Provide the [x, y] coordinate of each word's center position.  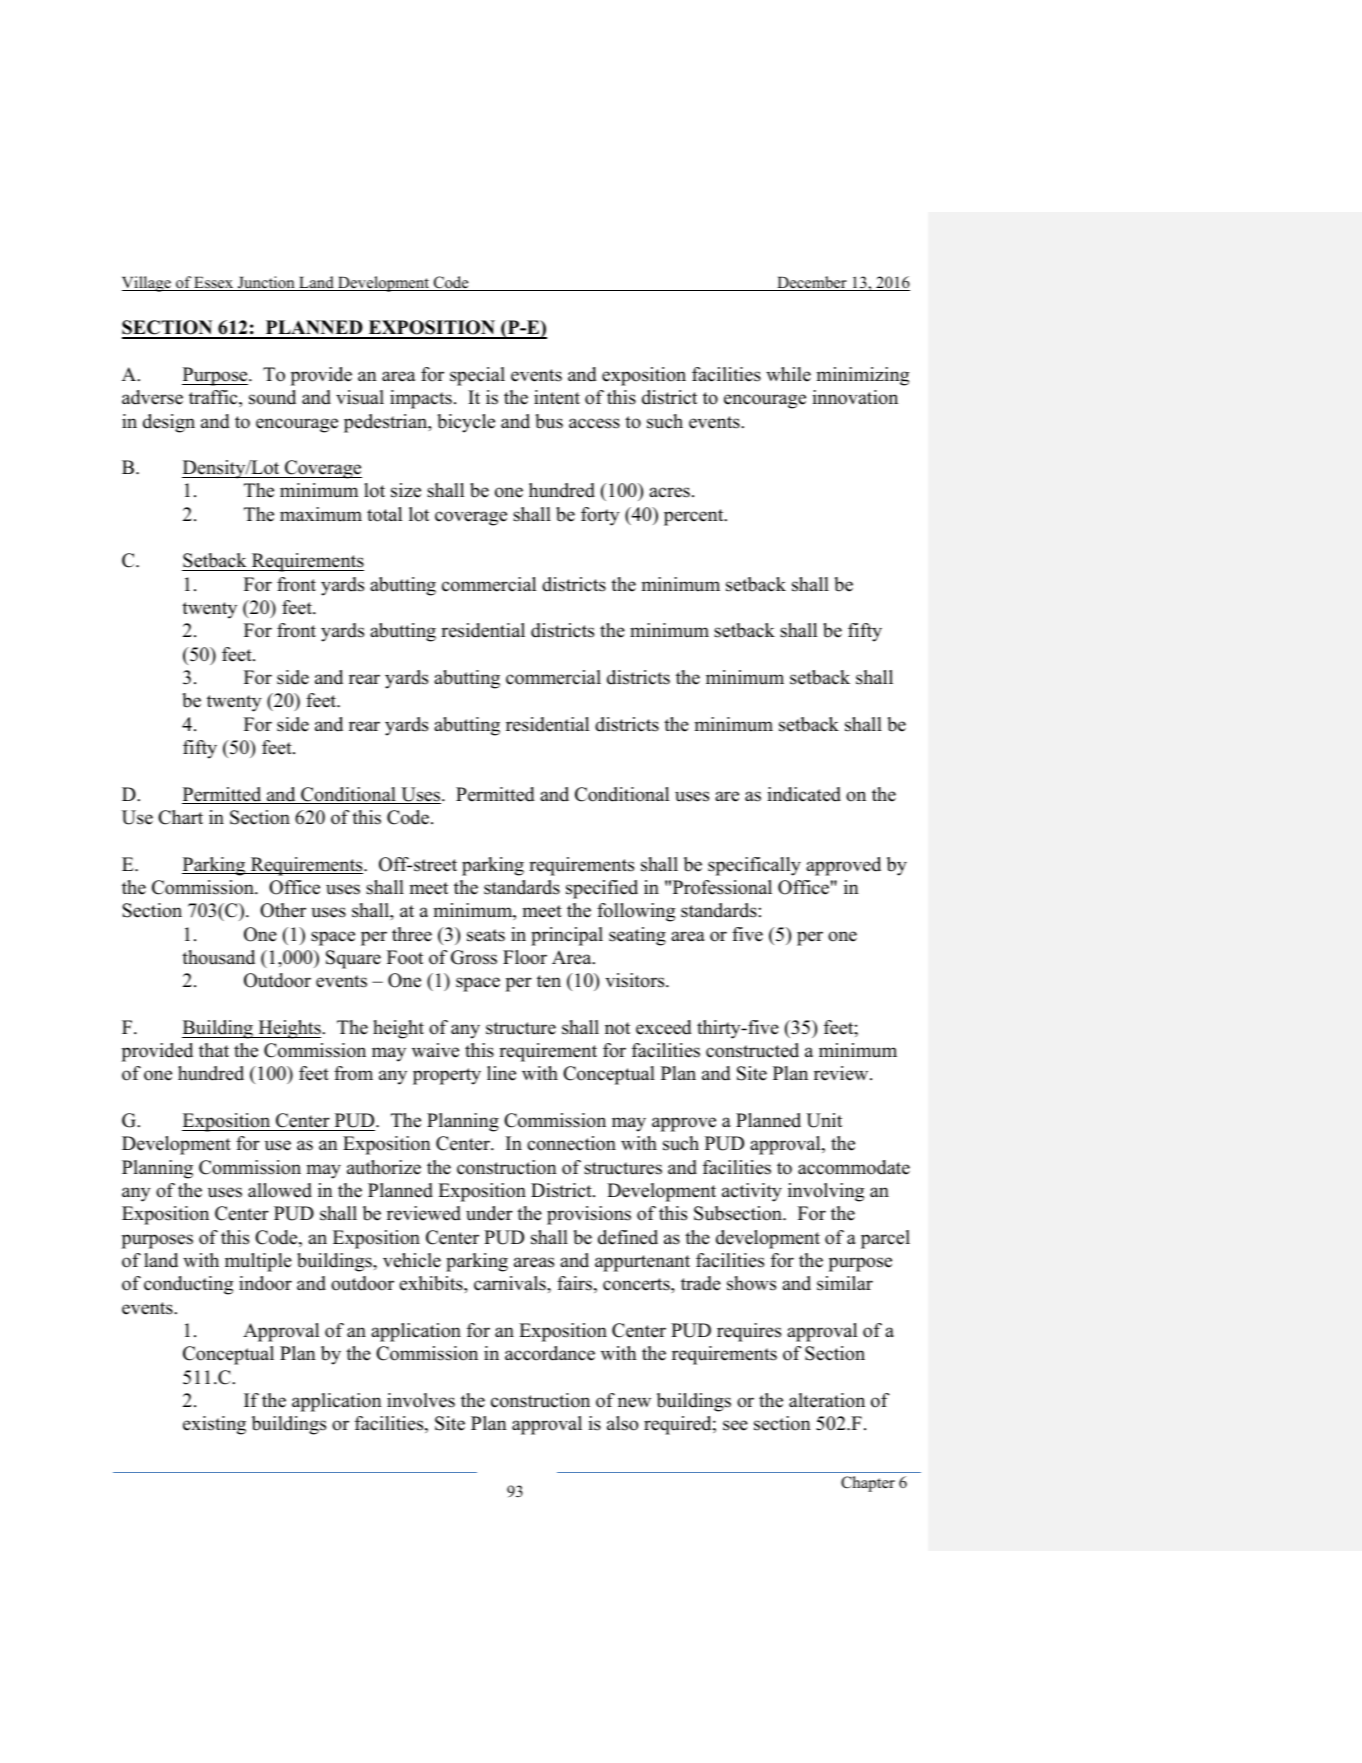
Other [283, 910]
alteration [827, 1400]
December [812, 283]
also [622, 1423]
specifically [754, 866]
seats [486, 935]
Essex [214, 283]
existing [214, 1425]
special [477, 376]
